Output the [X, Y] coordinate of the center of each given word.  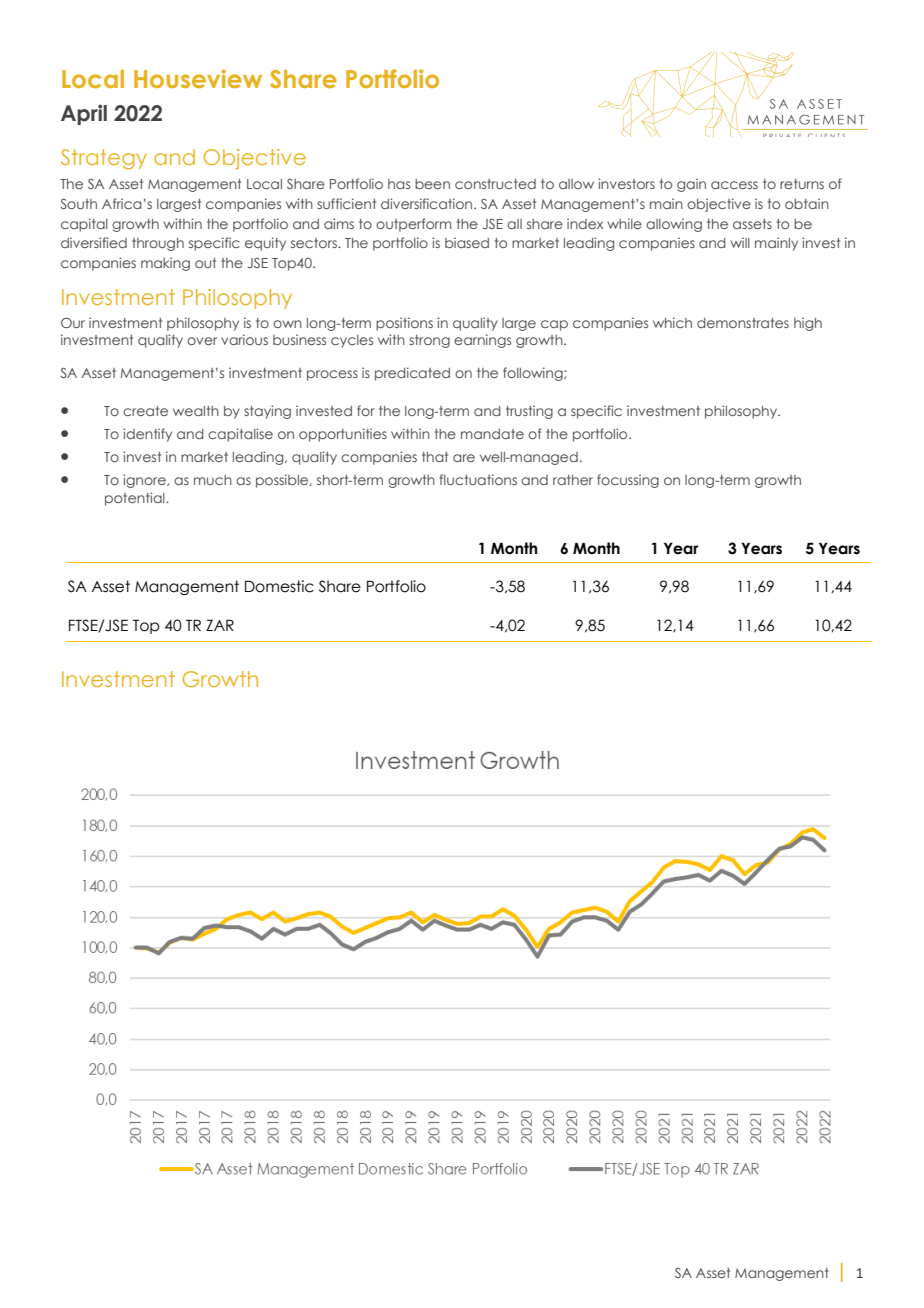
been [432, 184]
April [84, 115]
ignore [145, 481]
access [734, 185]
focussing [628, 481]
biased [467, 242]
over [202, 341]
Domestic [279, 586]
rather [573, 480]
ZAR [220, 625]
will [740, 242]
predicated [412, 374]
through [158, 244]
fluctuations [478, 479]
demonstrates [743, 323]
